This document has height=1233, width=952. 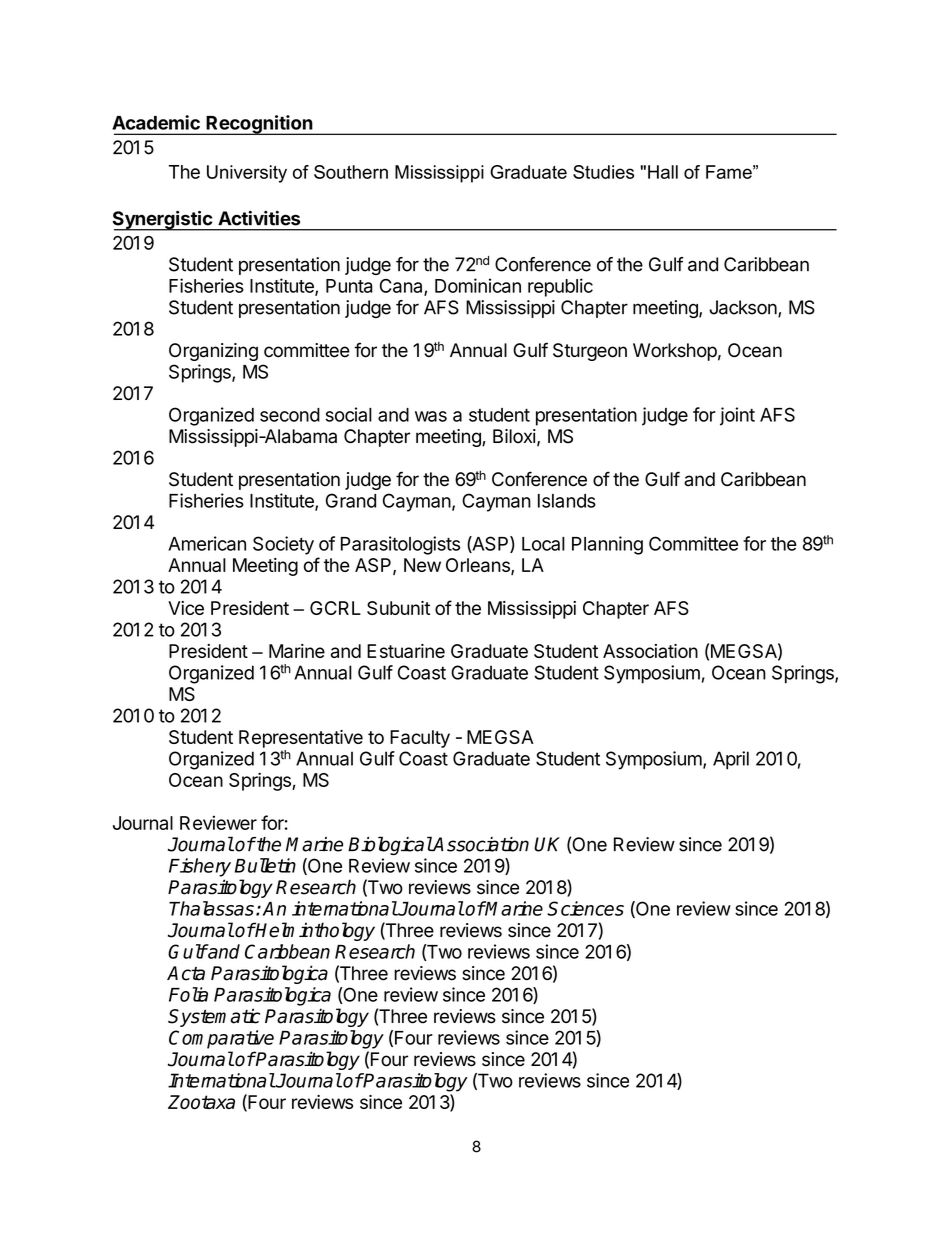 I want to click on Systematic, so click(x=214, y=1017).
